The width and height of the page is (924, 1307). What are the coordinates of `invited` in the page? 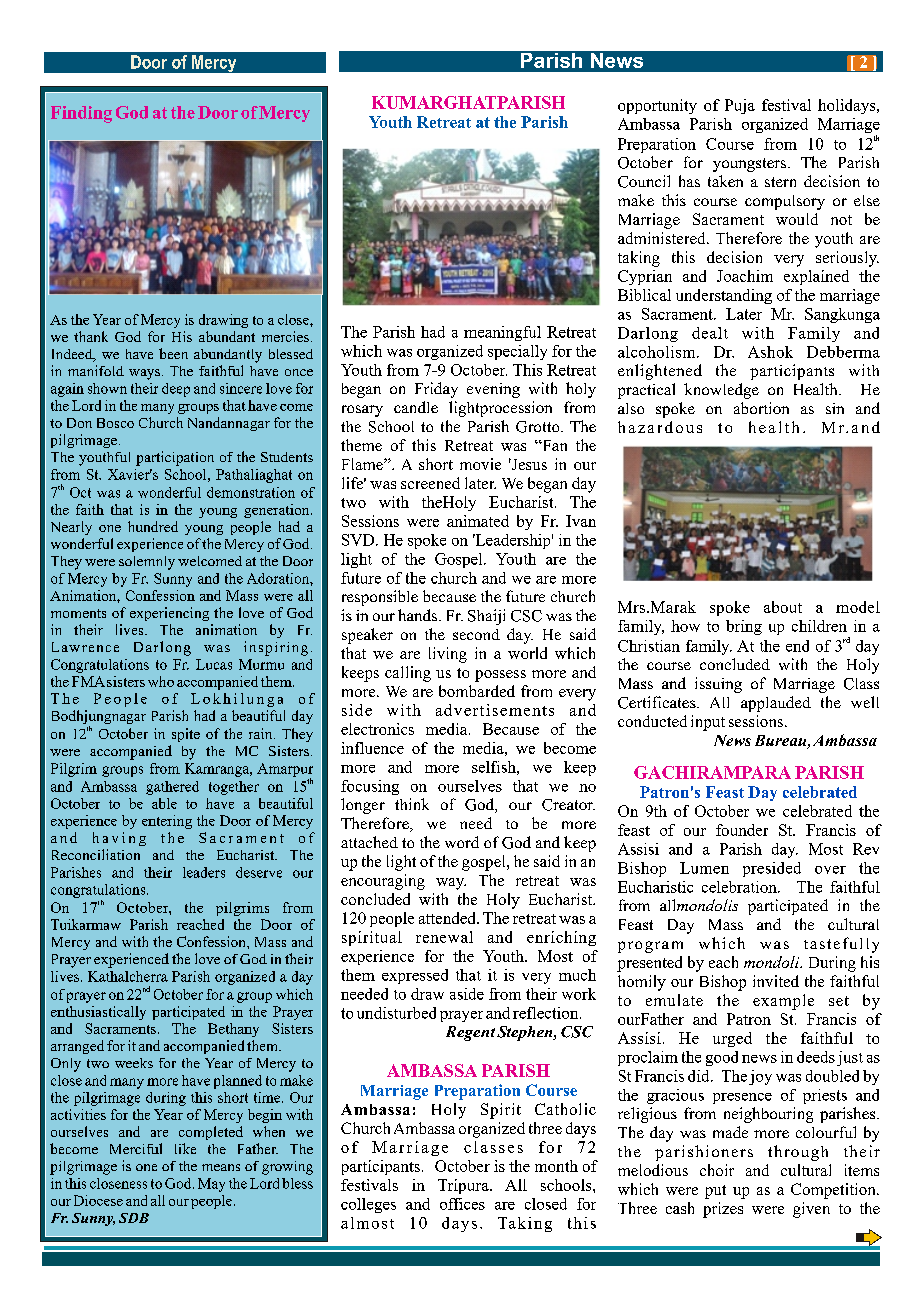 It's located at (776, 981).
